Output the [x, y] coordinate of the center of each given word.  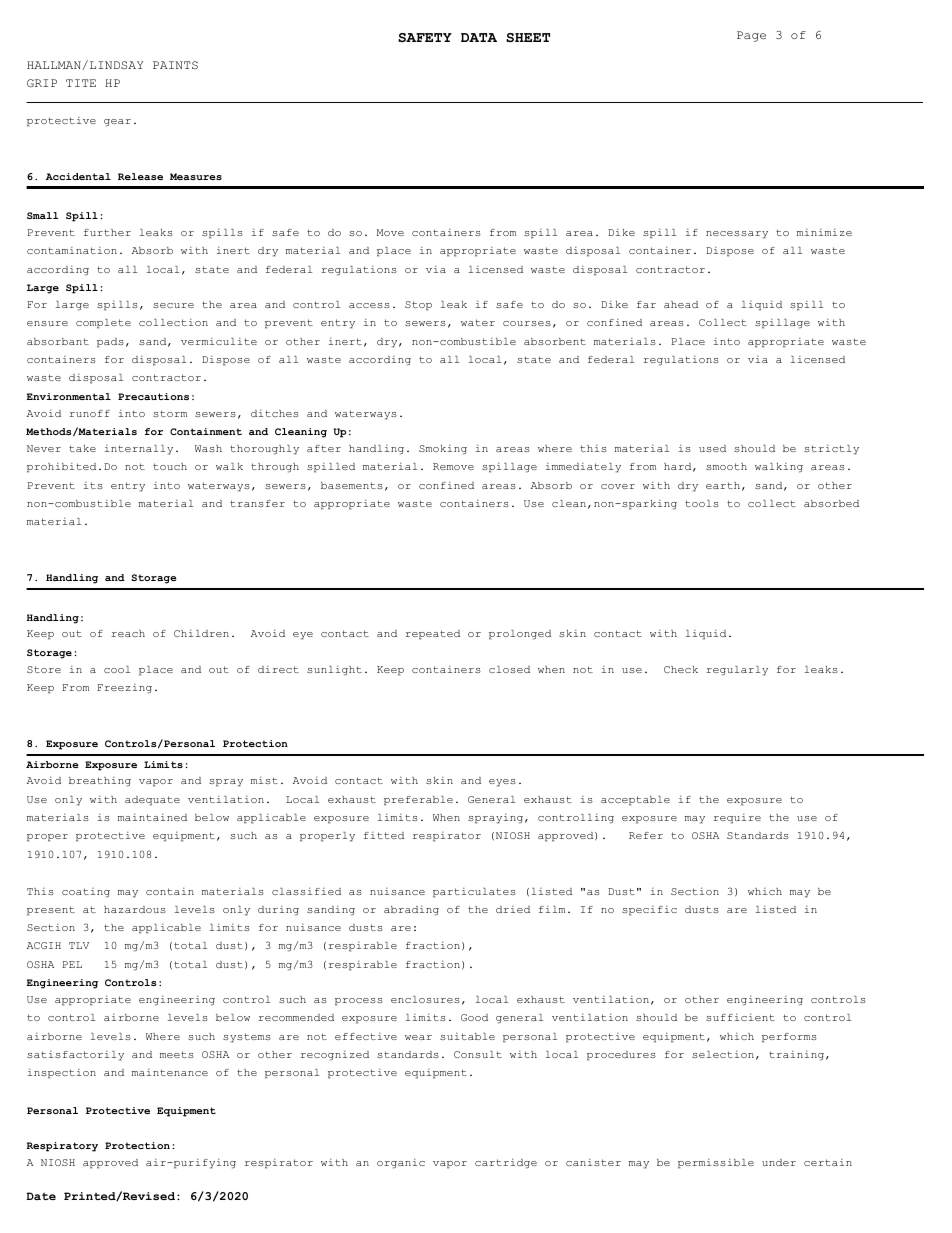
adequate [152, 801]
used [712, 448]
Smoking [443, 450]
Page [751, 36]
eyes [502, 783]
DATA [479, 37]
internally [139, 450]
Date [41, 1196]
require [737, 819]
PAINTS [175, 65]
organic [401, 1164]
